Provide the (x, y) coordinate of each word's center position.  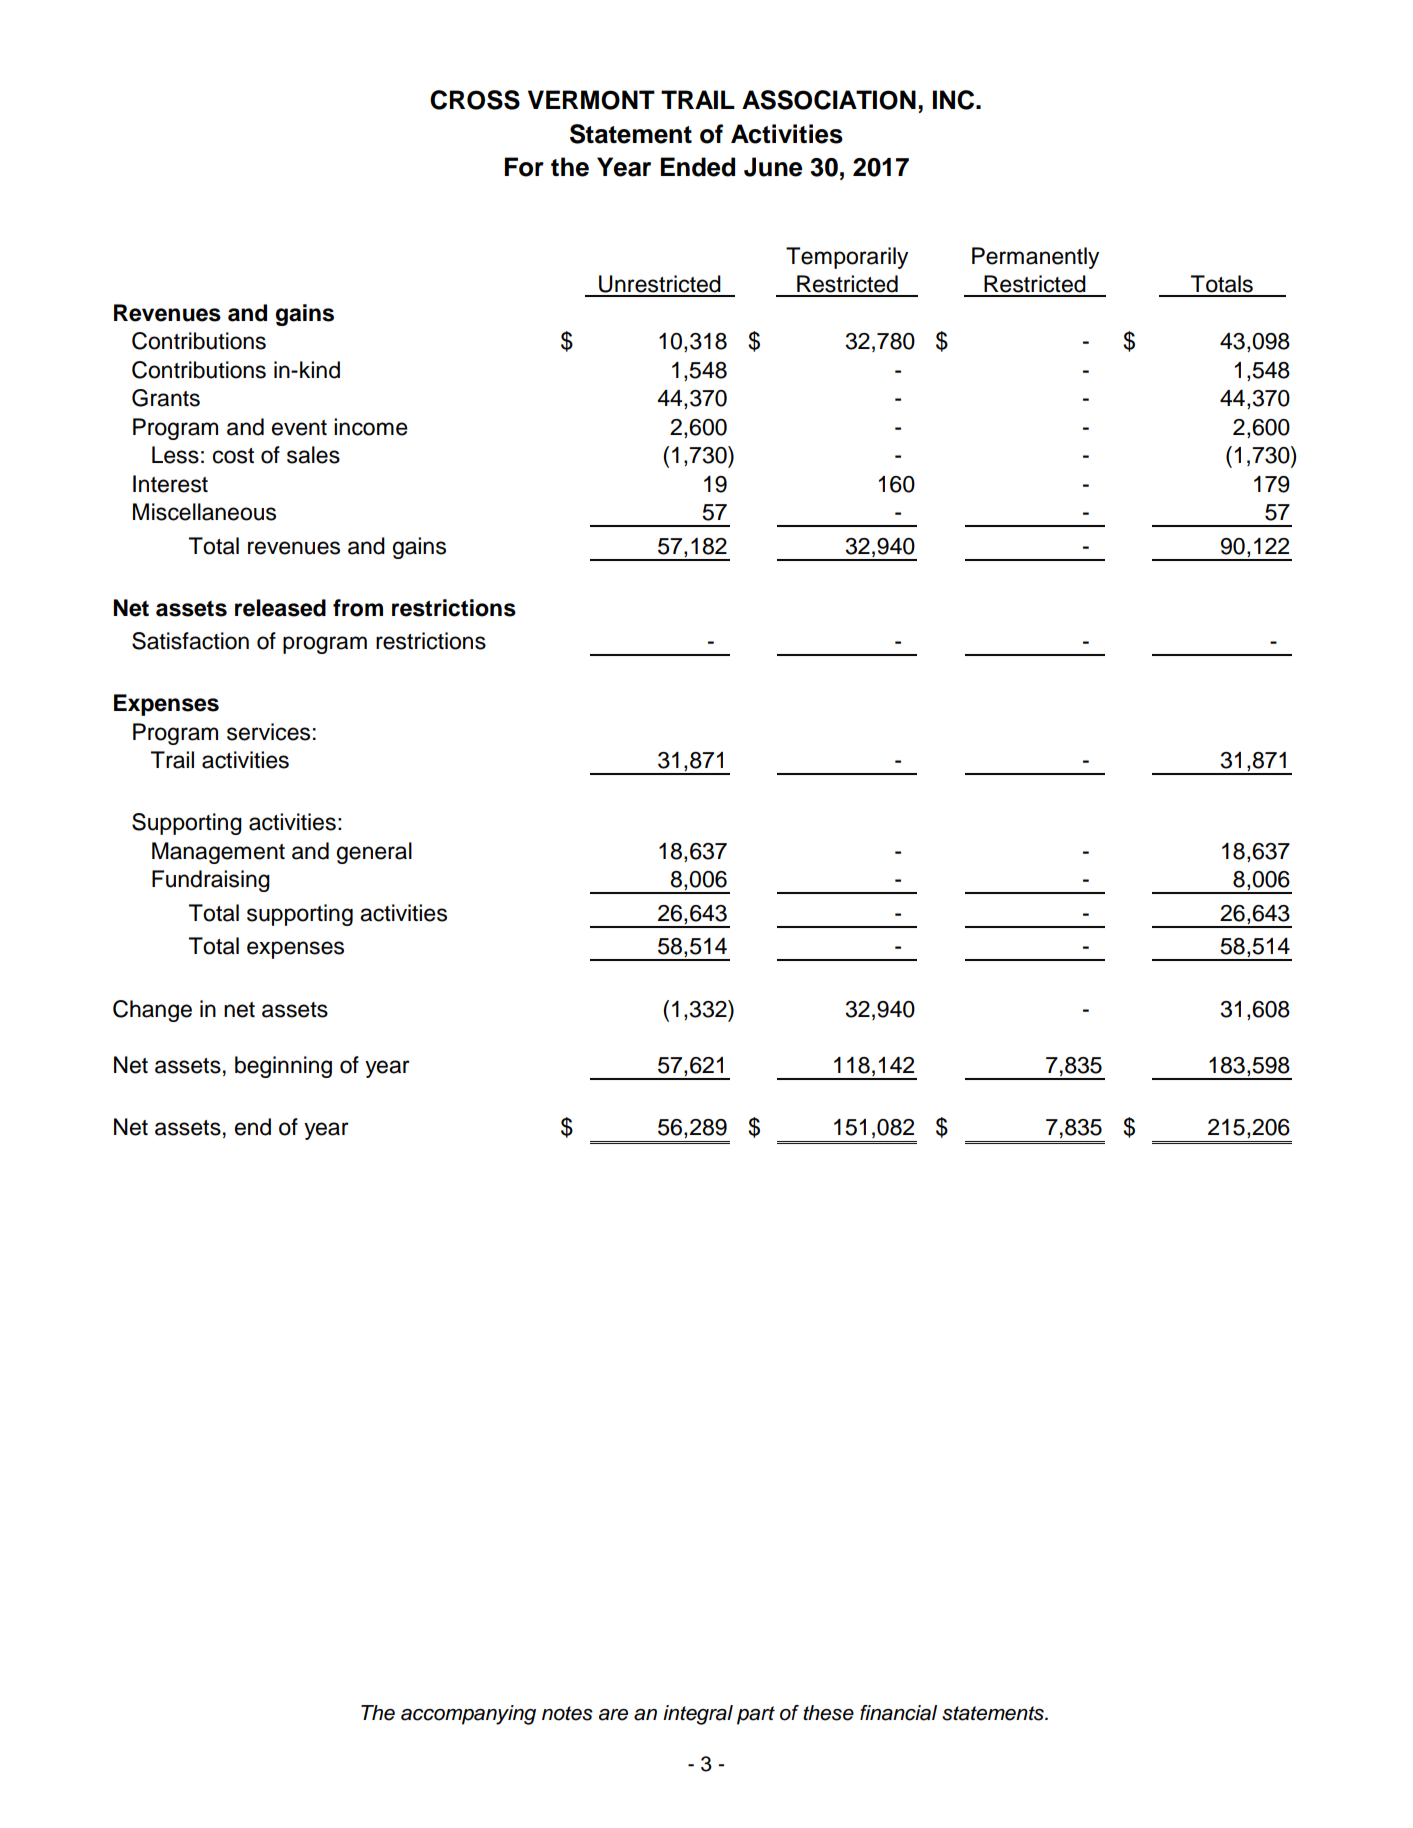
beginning (283, 1067)
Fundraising (211, 881)
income (371, 427)
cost (233, 456)
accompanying (468, 1715)
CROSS (475, 100)
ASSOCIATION (829, 100)
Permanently (1035, 258)
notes (567, 1713)
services (268, 732)
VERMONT (591, 100)
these (828, 1713)
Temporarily (847, 258)
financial (898, 1713)
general (374, 853)
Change (152, 1011)
